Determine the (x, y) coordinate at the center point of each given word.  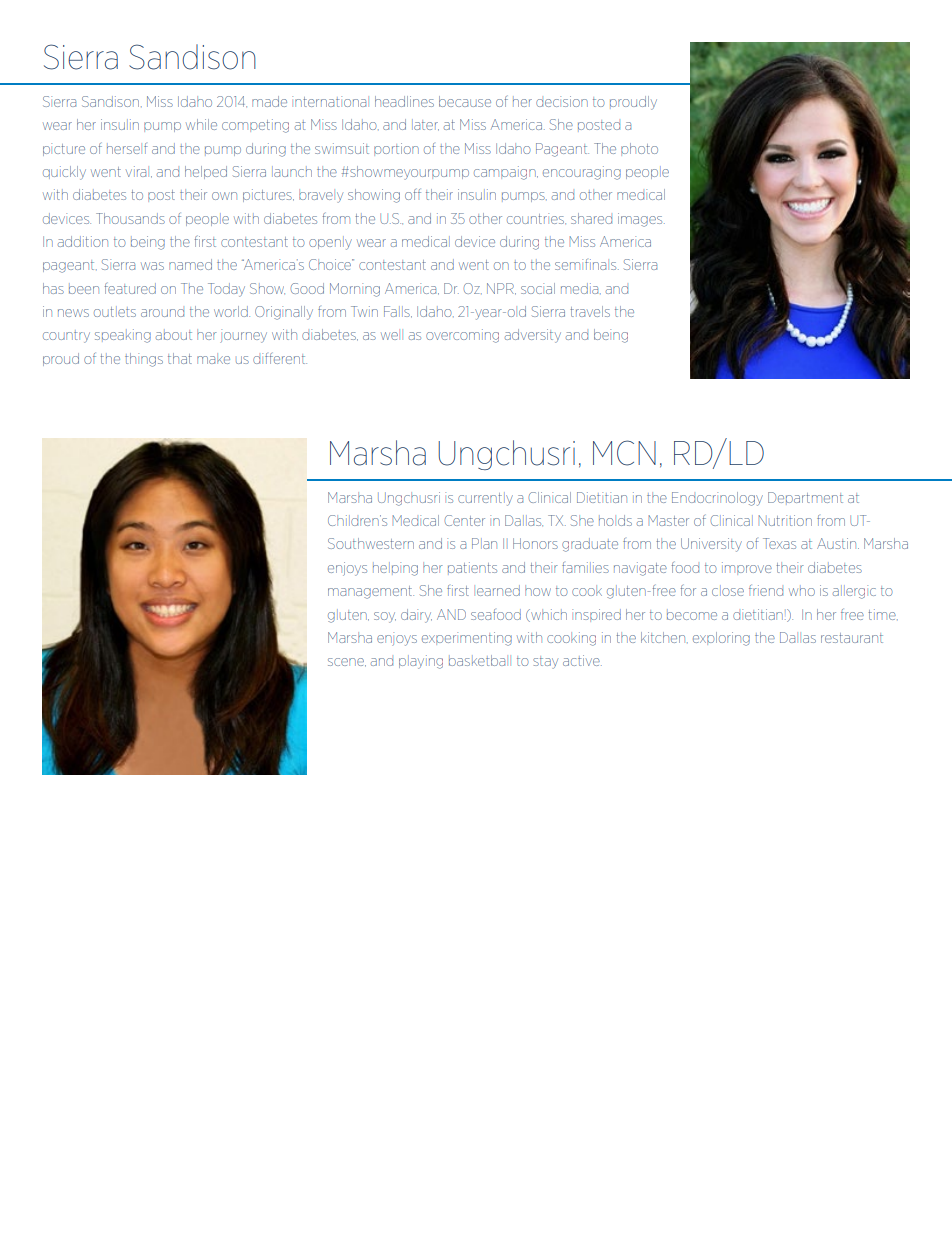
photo (639, 149)
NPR (501, 289)
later (425, 125)
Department (805, 498)
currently (485, 499)
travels (590, 311)
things (144, 360)
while (201, 124)
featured (130, 288)
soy (385, 617)
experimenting (467, 639)
